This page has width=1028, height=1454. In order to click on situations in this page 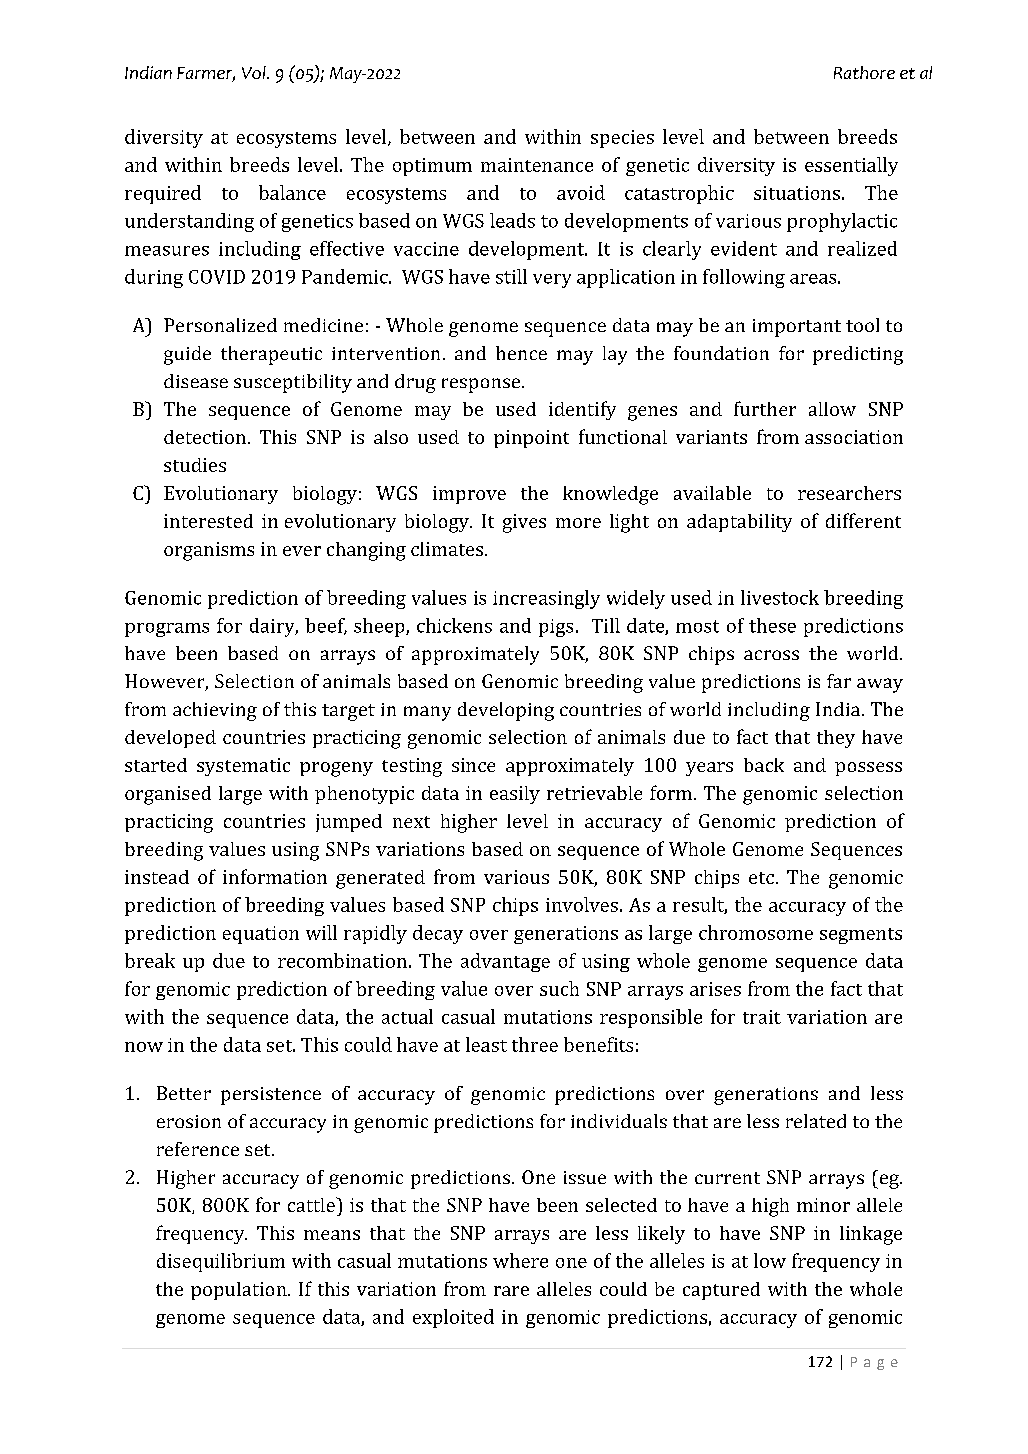, I will do `click(797, 193)`.
